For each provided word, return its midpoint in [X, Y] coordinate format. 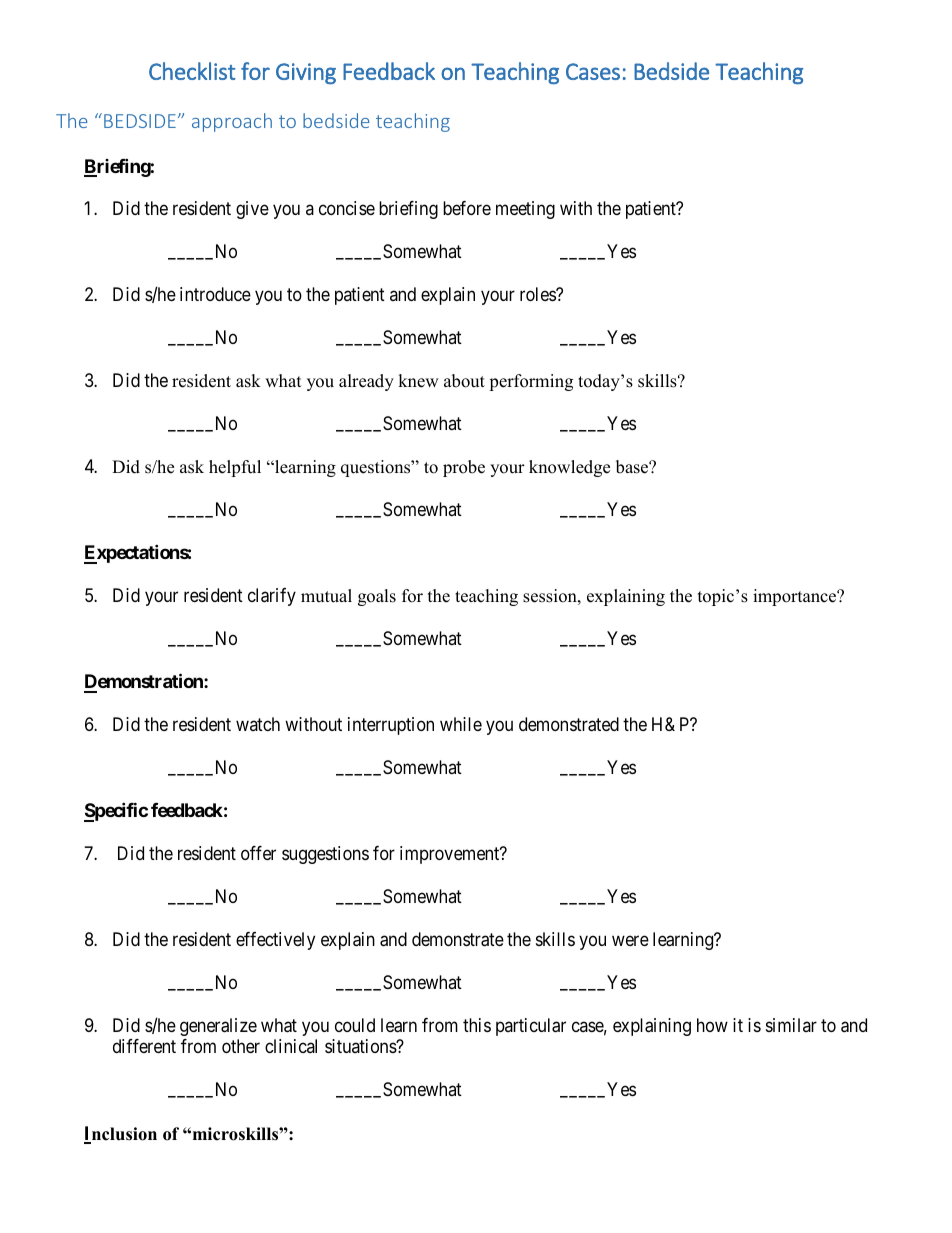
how [712, 1025]
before [467, 208]
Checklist [192, 71]
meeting [525, 210]
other [241, 1046]
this [477, 1025]
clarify [272, 597]
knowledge [569, 468]
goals [377, 597]
